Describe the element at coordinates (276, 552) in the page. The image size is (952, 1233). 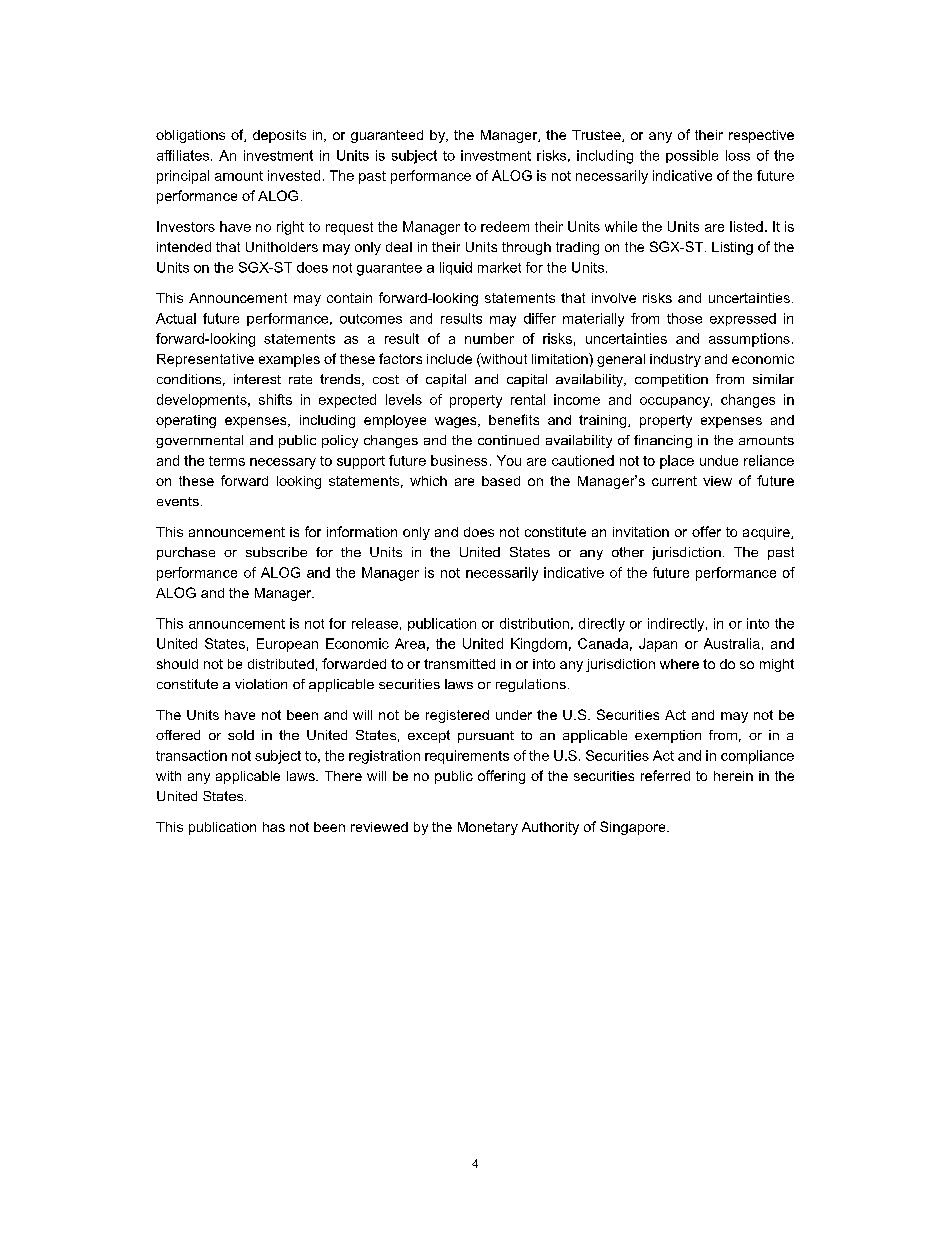
I see `subscribe` at that location.
